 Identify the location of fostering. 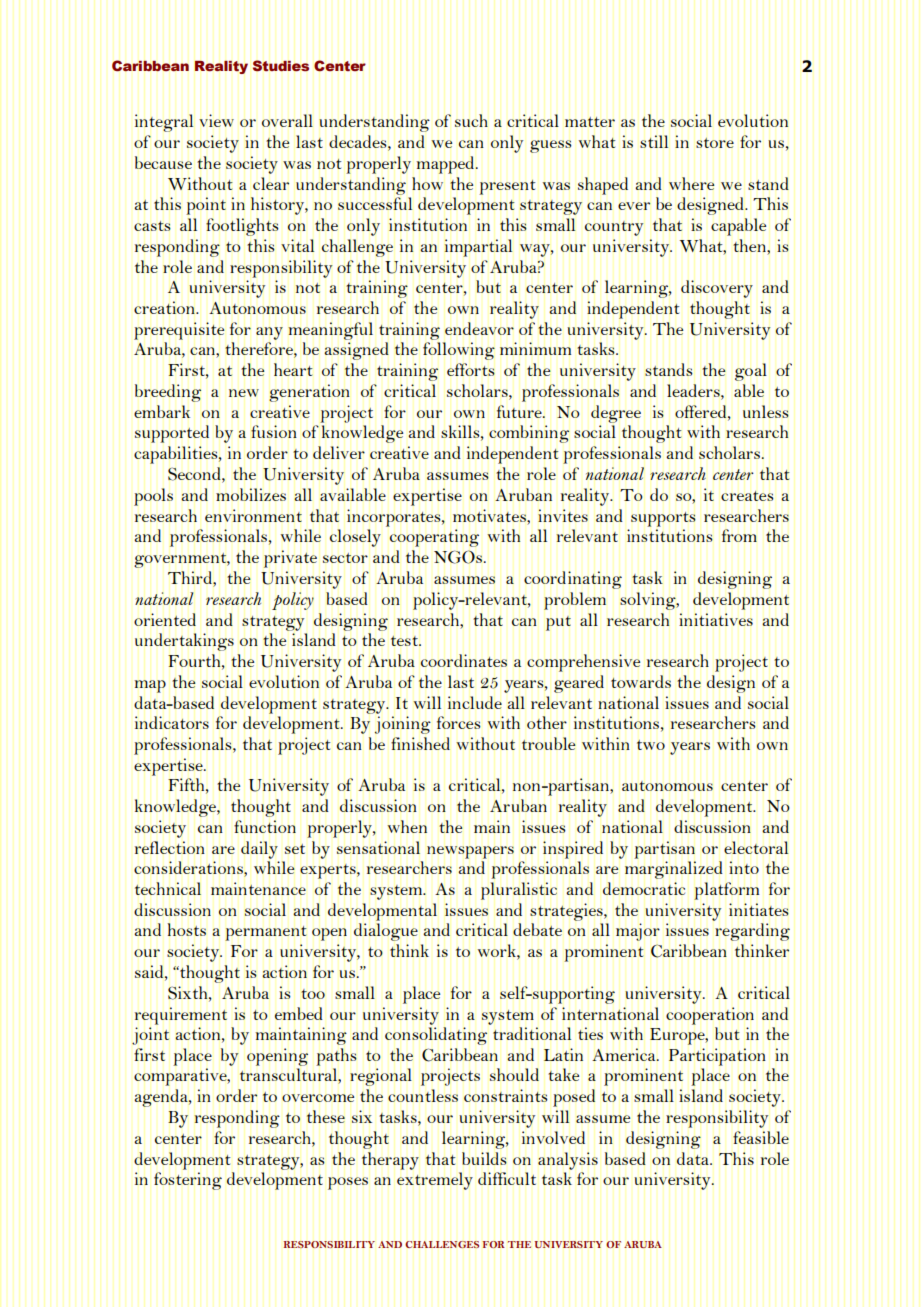
(188, 1181).
